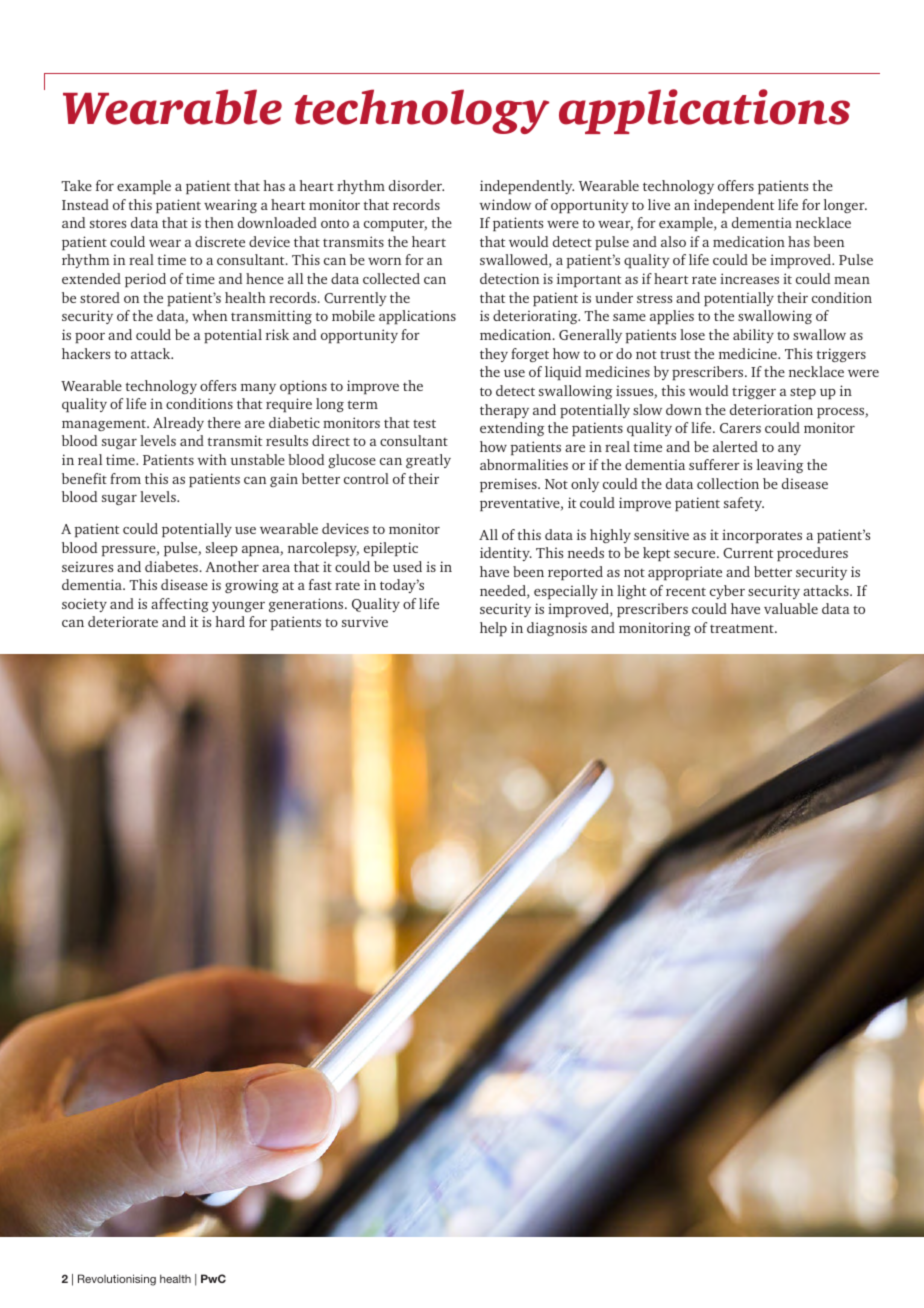 This page has height=1308, width=924. What do you see at coordinates (230, 621) in the page?
I see `hard` at bounding box center [230, 621].
